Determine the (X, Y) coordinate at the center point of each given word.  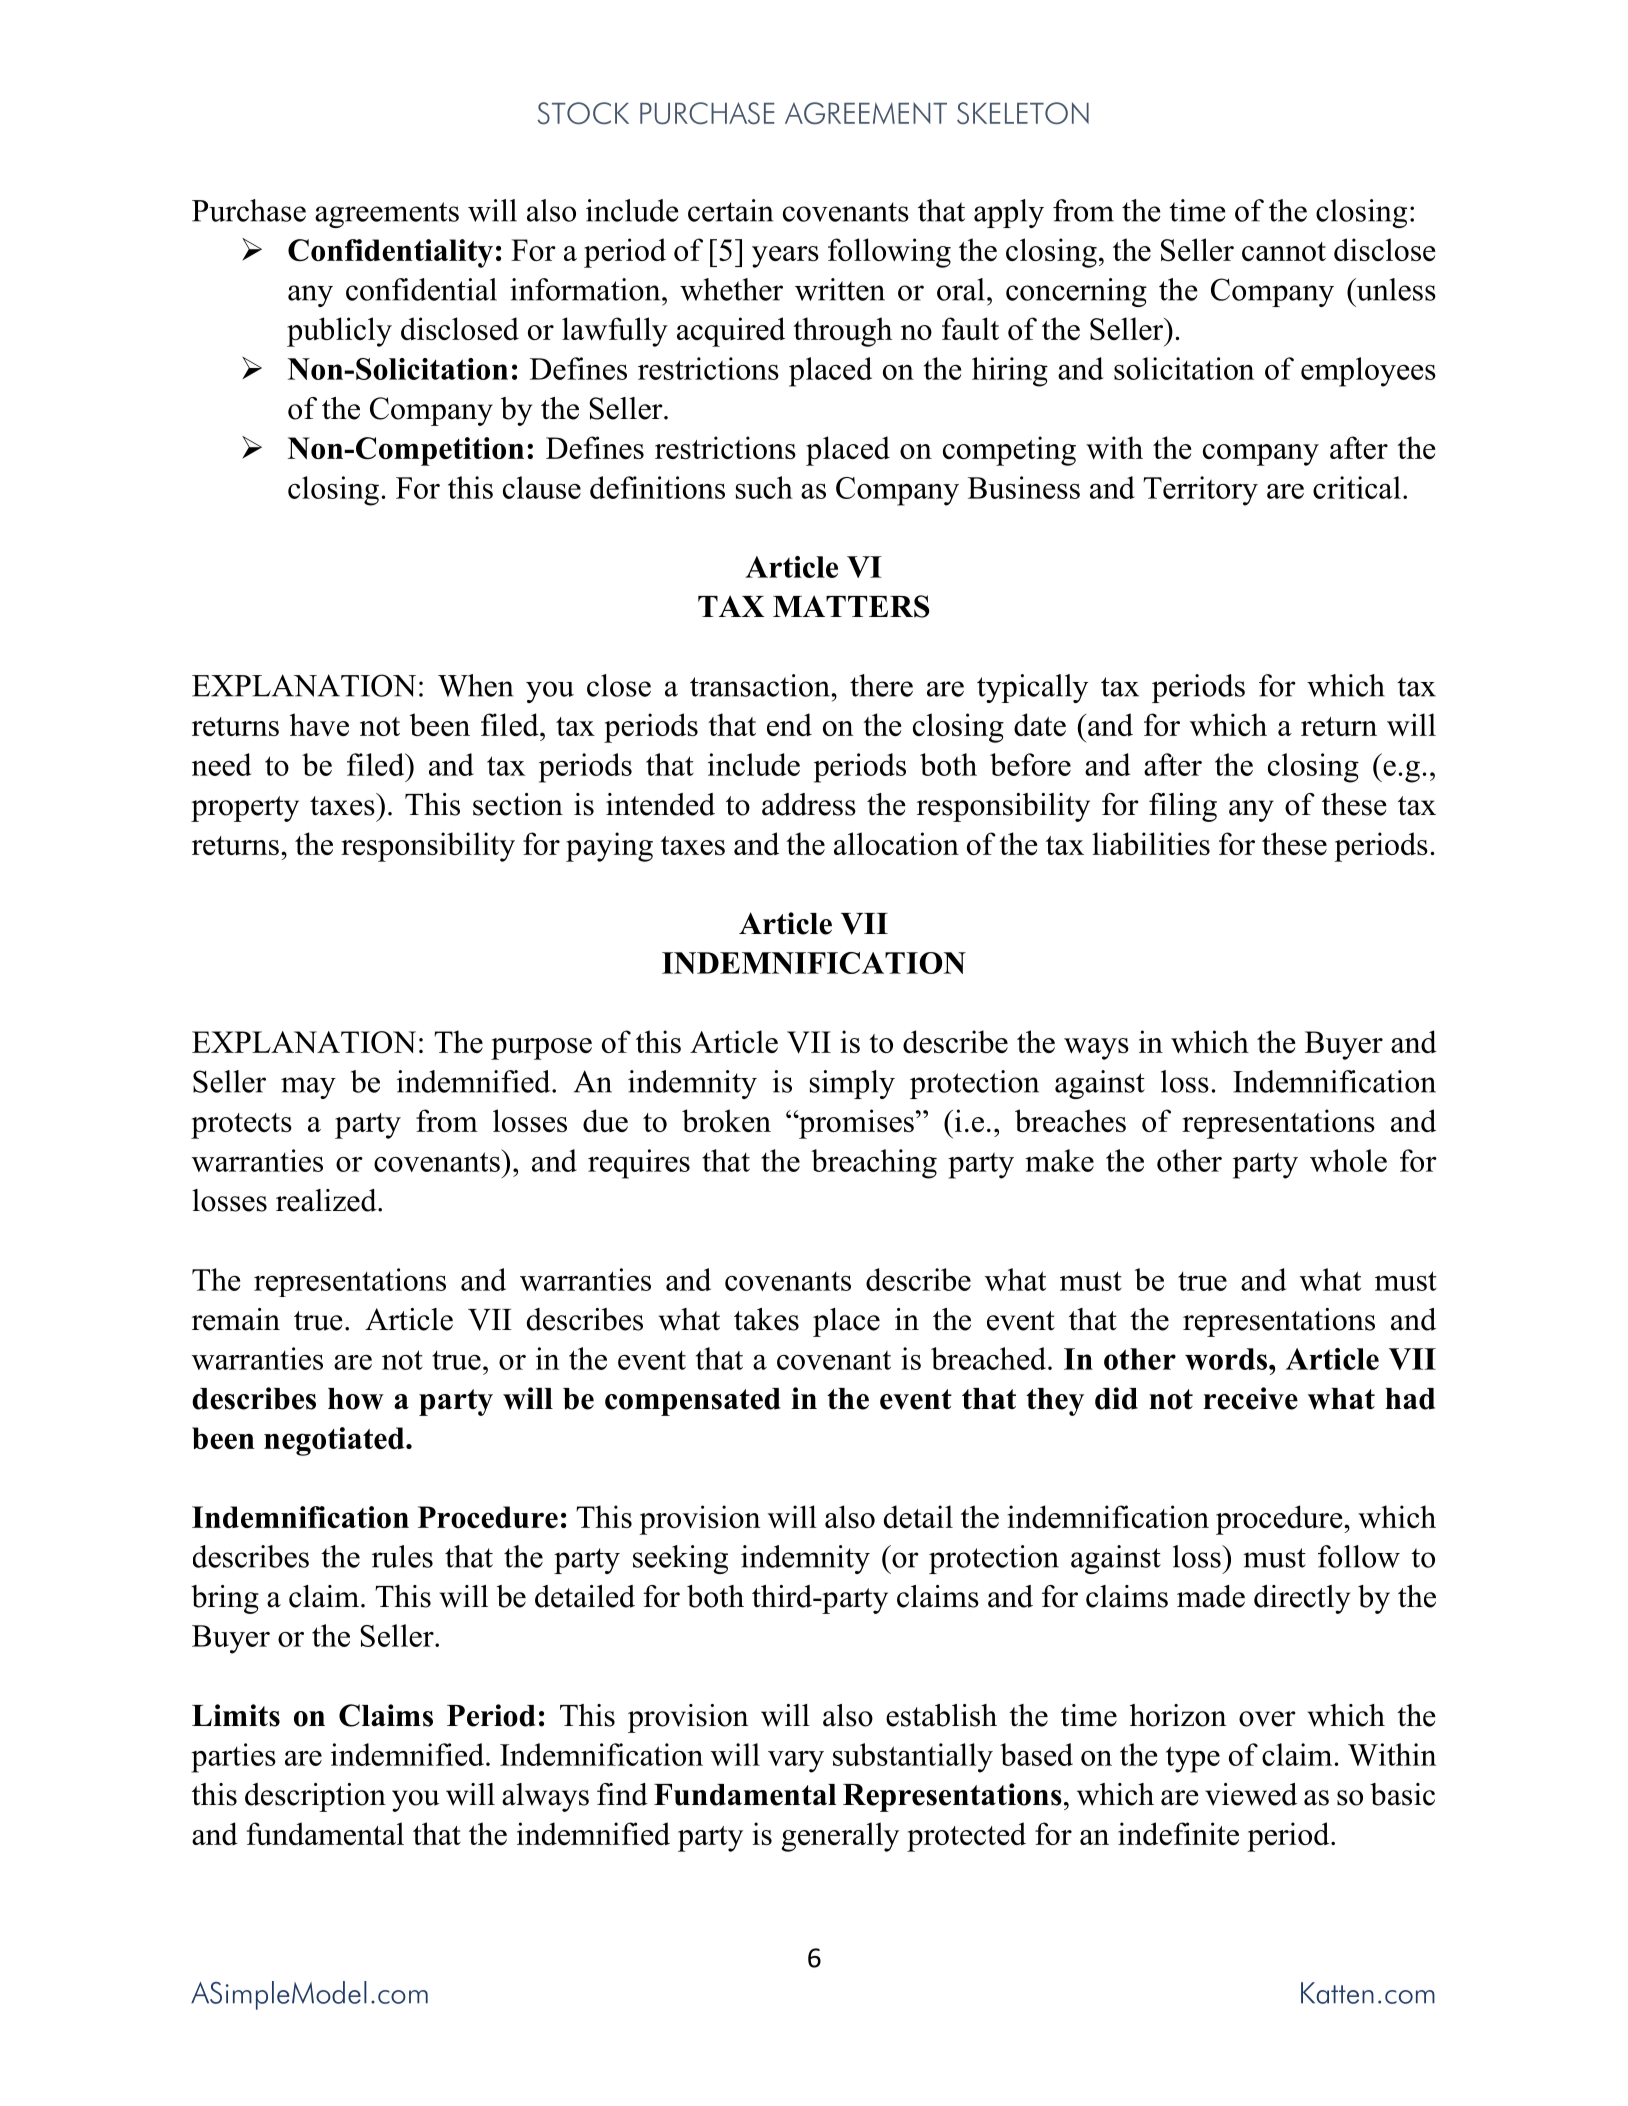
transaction (760, 685)
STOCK (583, 113)
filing (1183, 807)
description (315, 1797)
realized (327, 1200)
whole (1348, 1160)
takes (766, 1319)
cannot (1284, 251)
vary (796, 1762)
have (319, 724)
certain (730, 210)
